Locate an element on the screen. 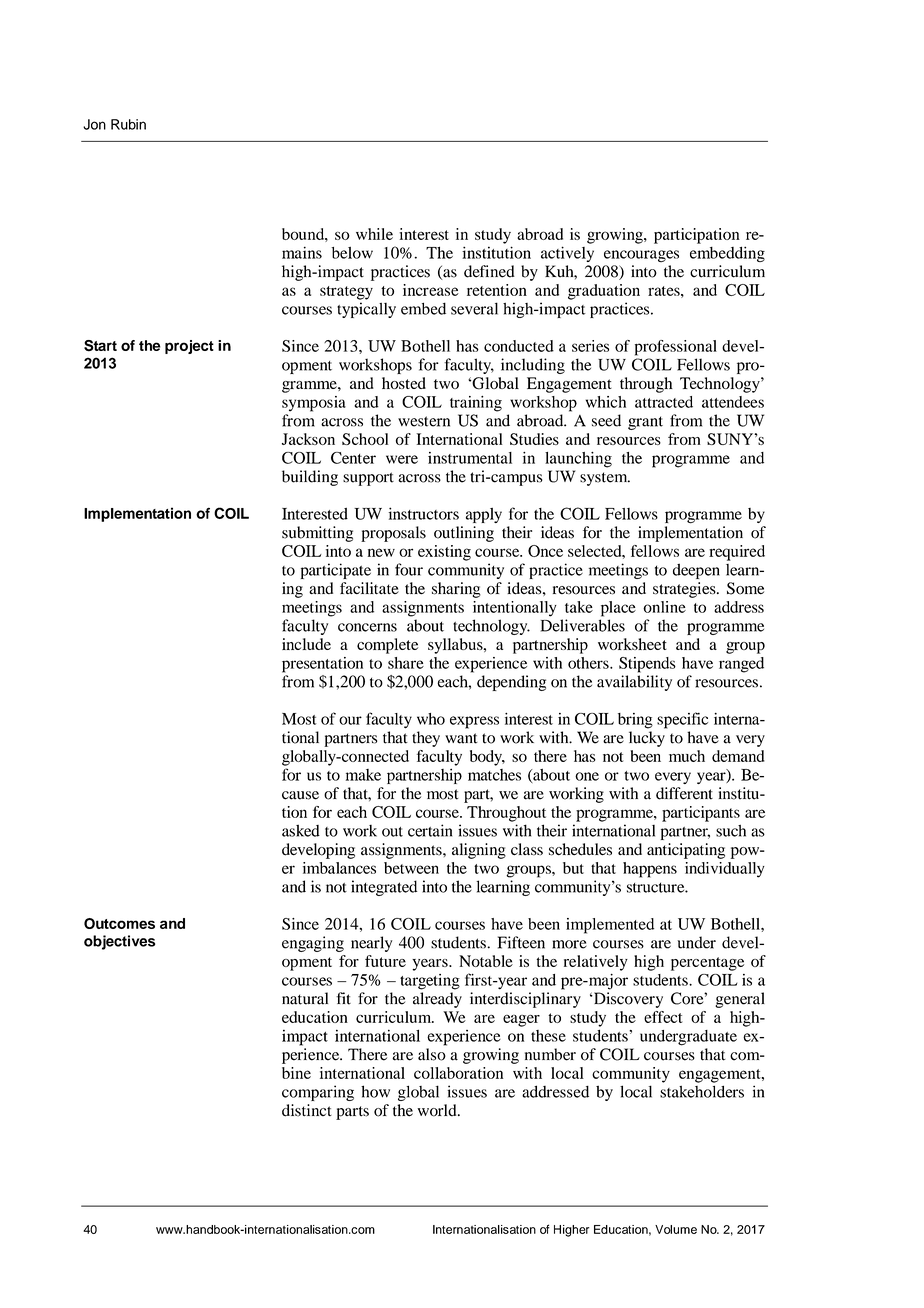 Image resolution: width=924 pixels, height=1308 pixels. Volume is located at coordinates (676, 1229).
